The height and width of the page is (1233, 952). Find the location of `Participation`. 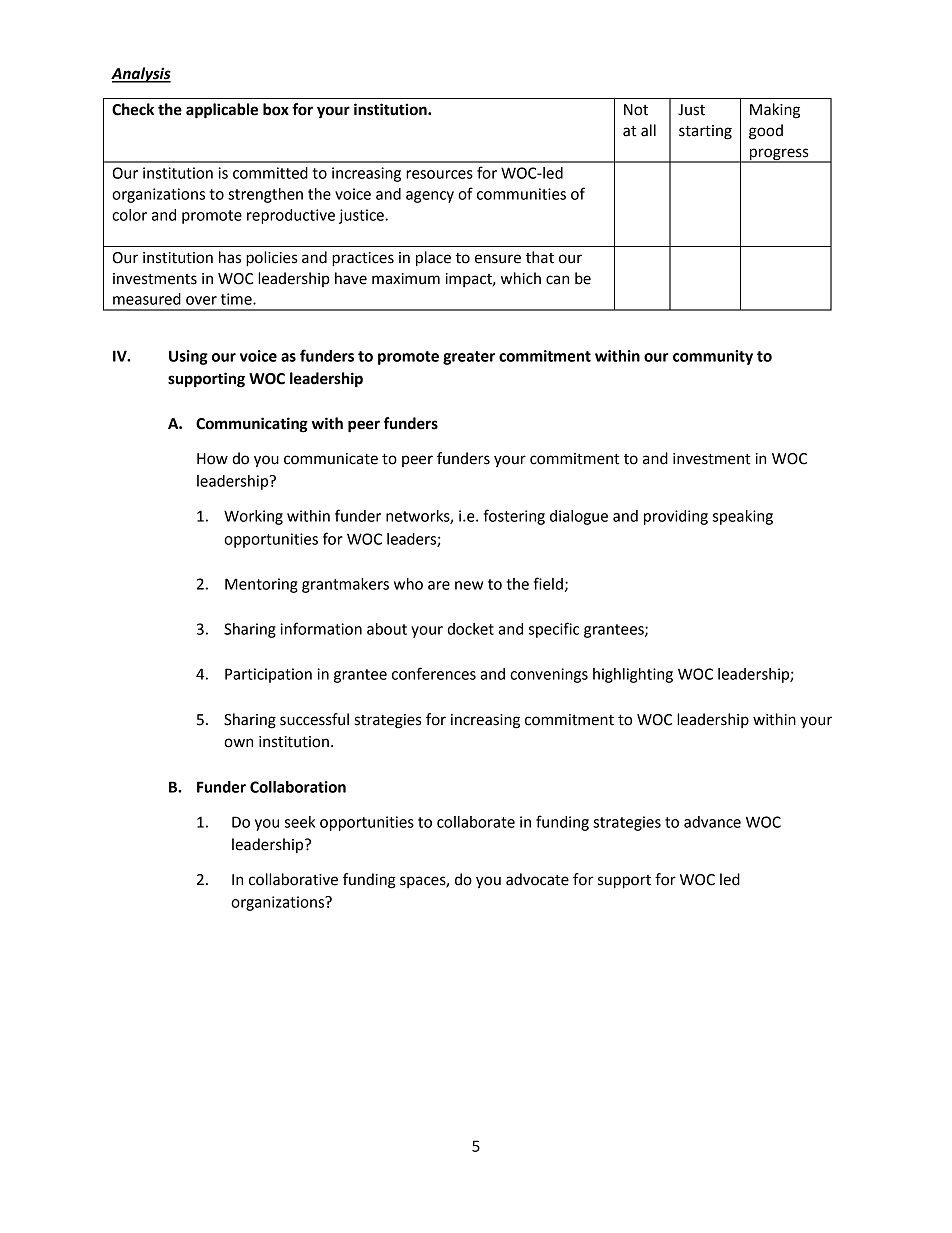

Participation is located at coordinates (268, 675).
